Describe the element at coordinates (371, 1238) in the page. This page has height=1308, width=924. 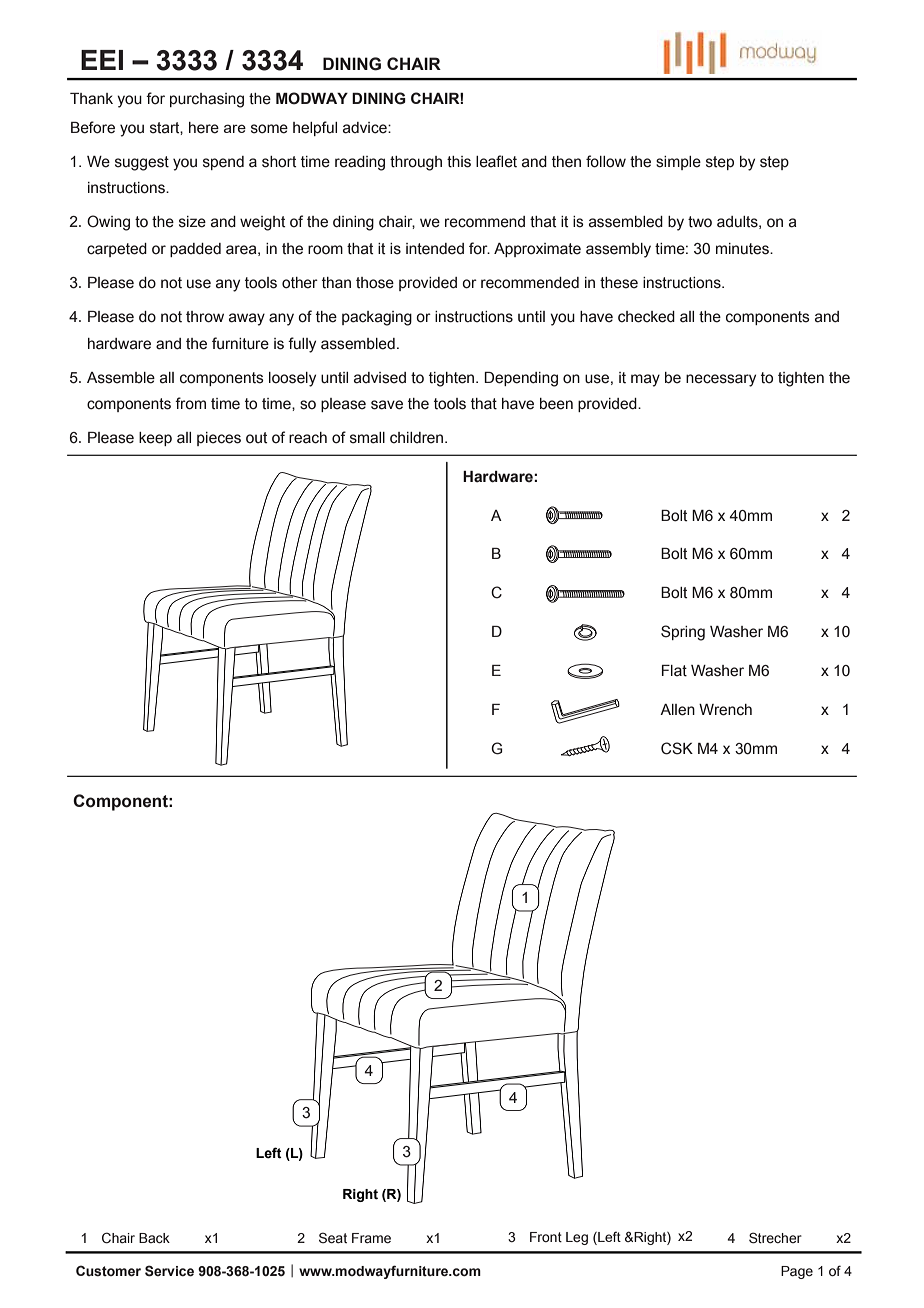
I see `Frame` at that location.
